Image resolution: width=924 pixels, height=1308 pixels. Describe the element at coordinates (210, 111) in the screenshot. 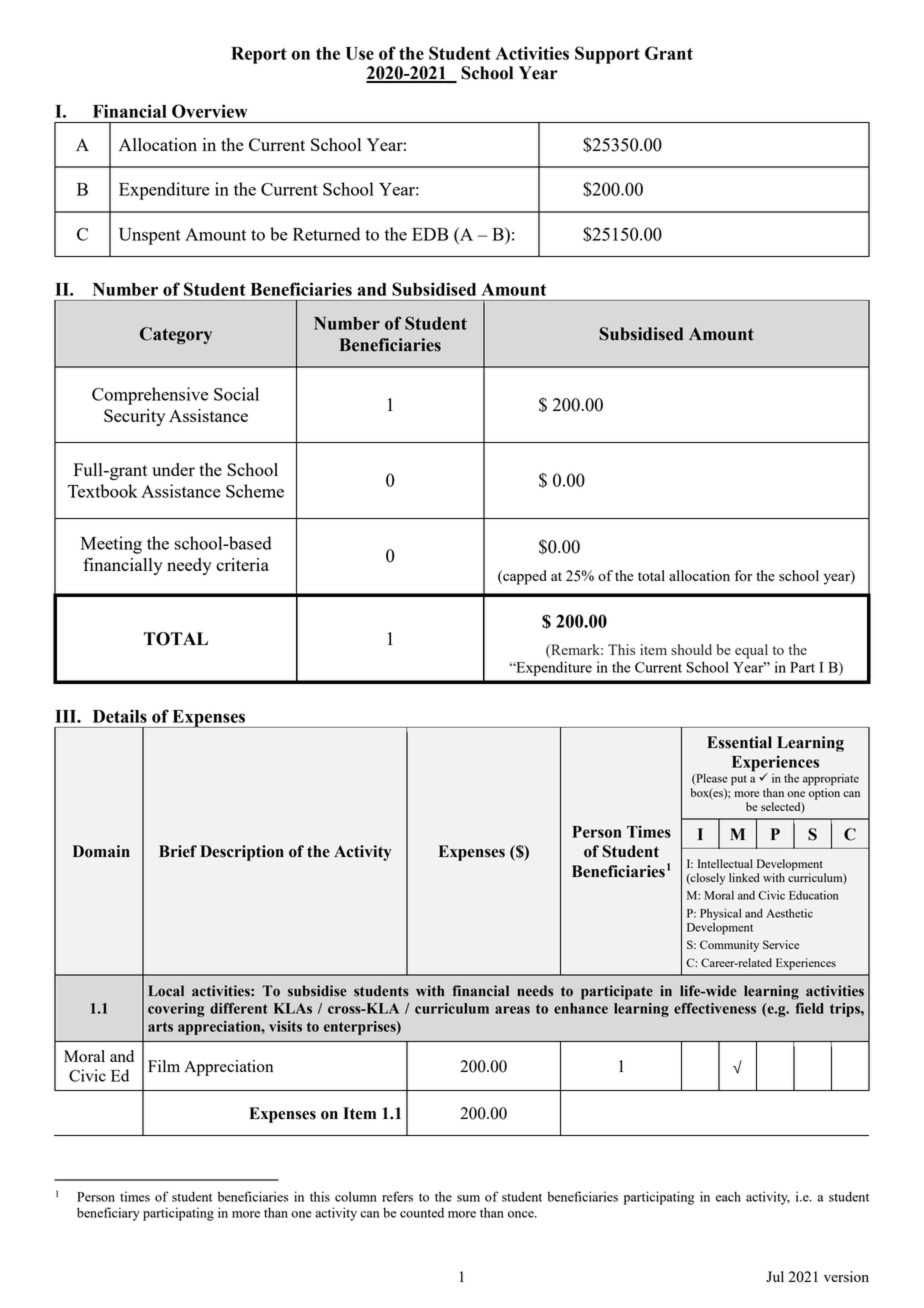

I see `Overview` at that location.
